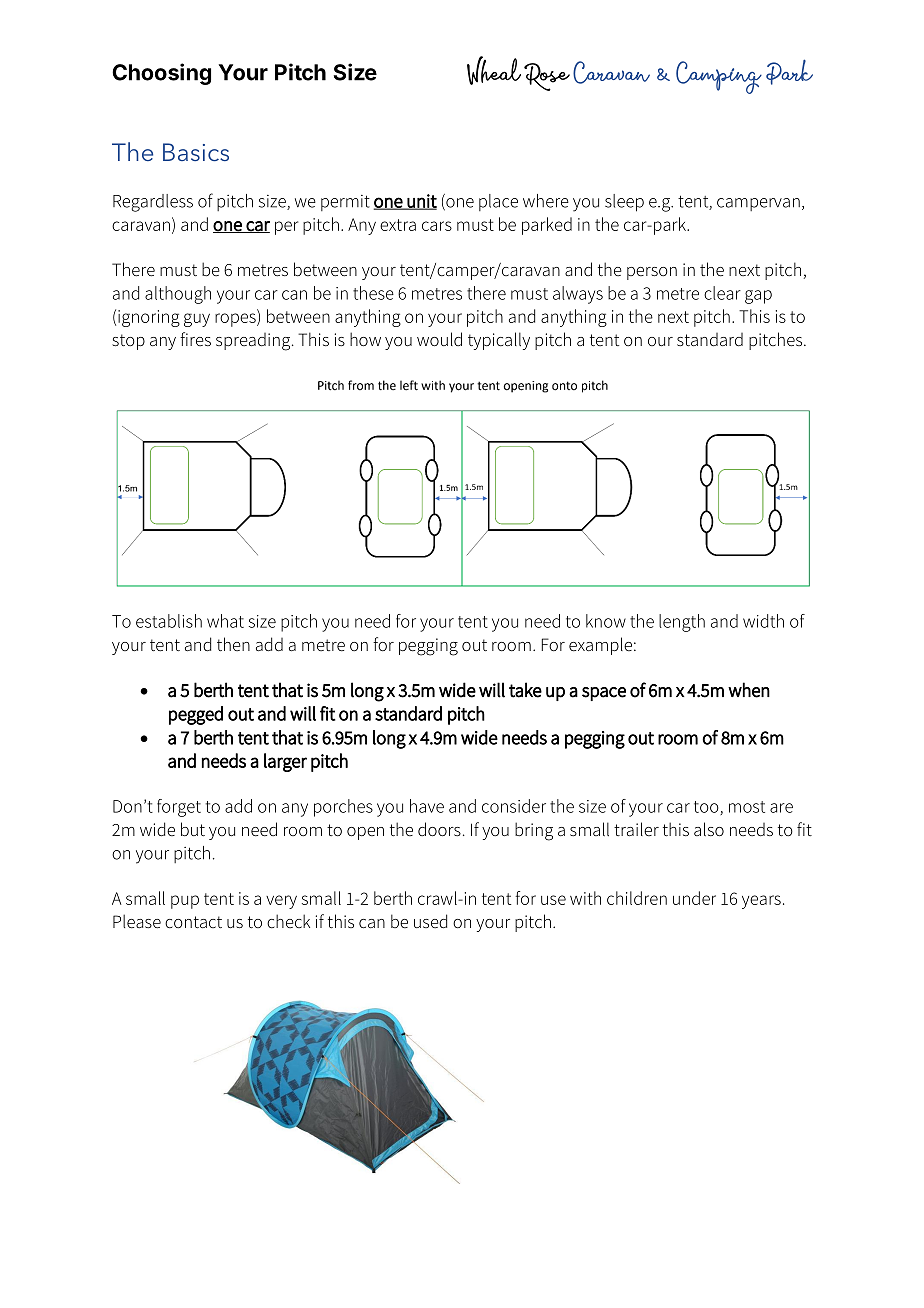 The height and width of the screenshot is (1308, 924). Describe the element at coordinates (439, 339) in the screenshot. I see `would` at that location.
